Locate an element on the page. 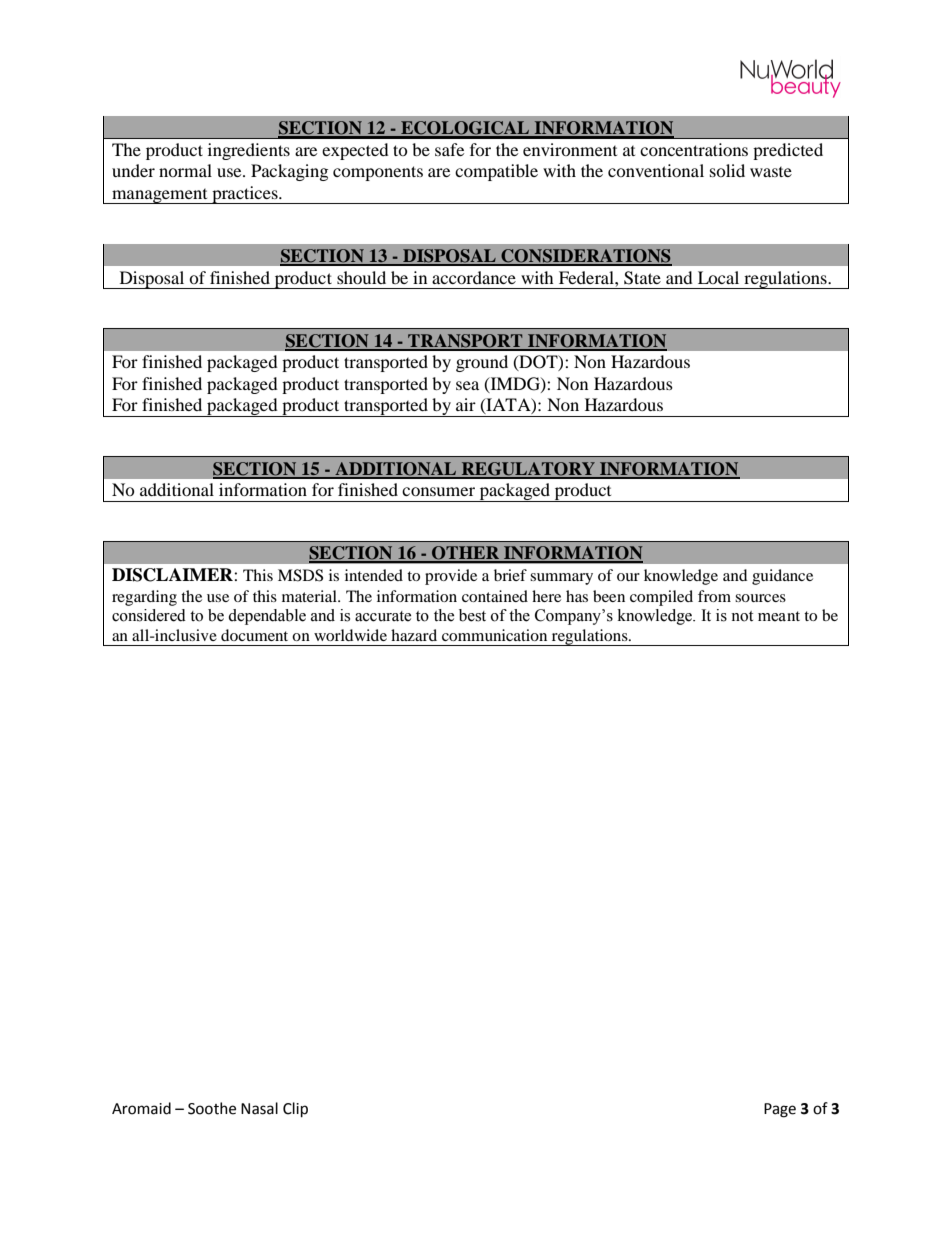  consumer is located at coordinates (438, 491).
